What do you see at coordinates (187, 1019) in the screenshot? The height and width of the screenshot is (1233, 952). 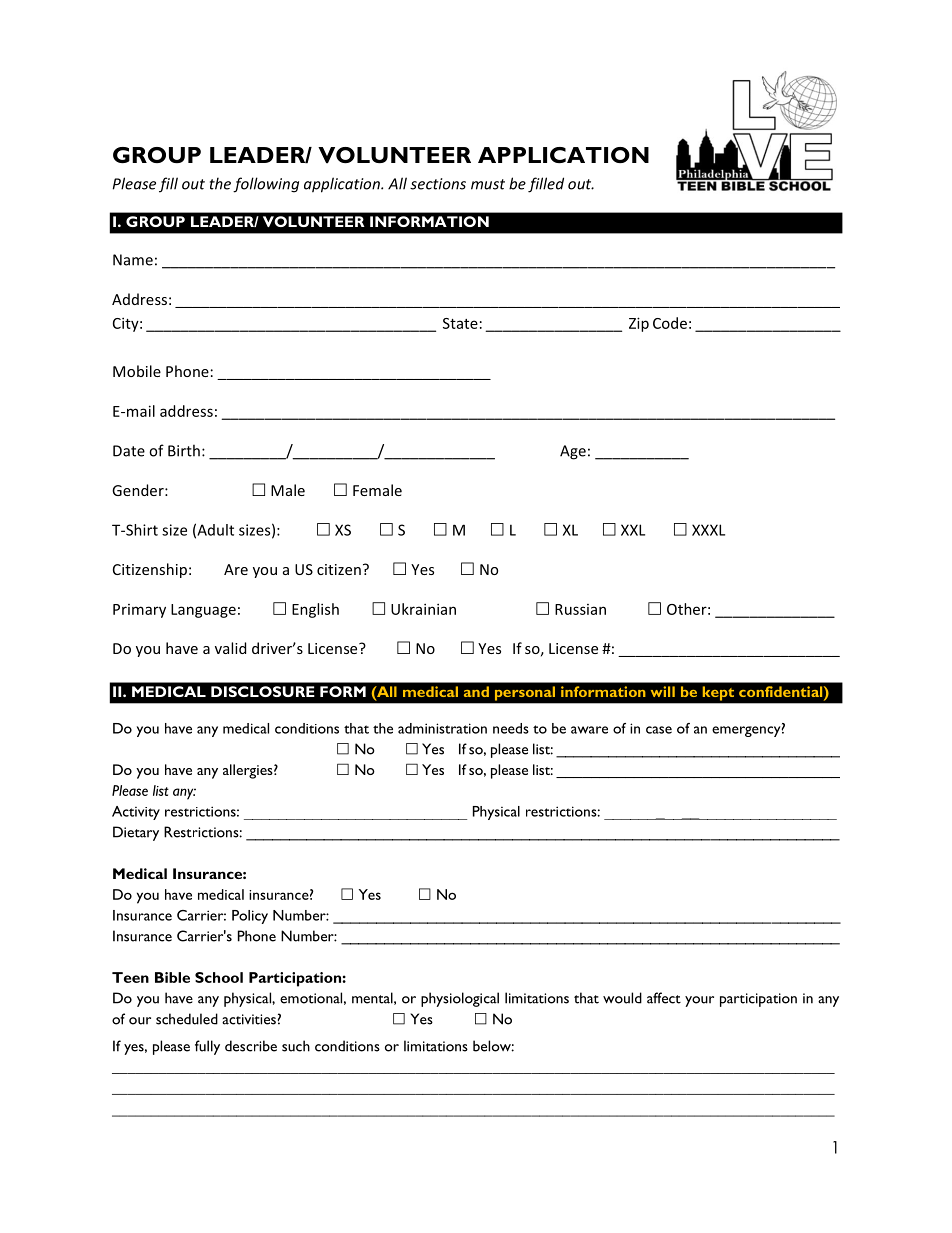 I see `scheduled` at bounding box center [187, 1019].
